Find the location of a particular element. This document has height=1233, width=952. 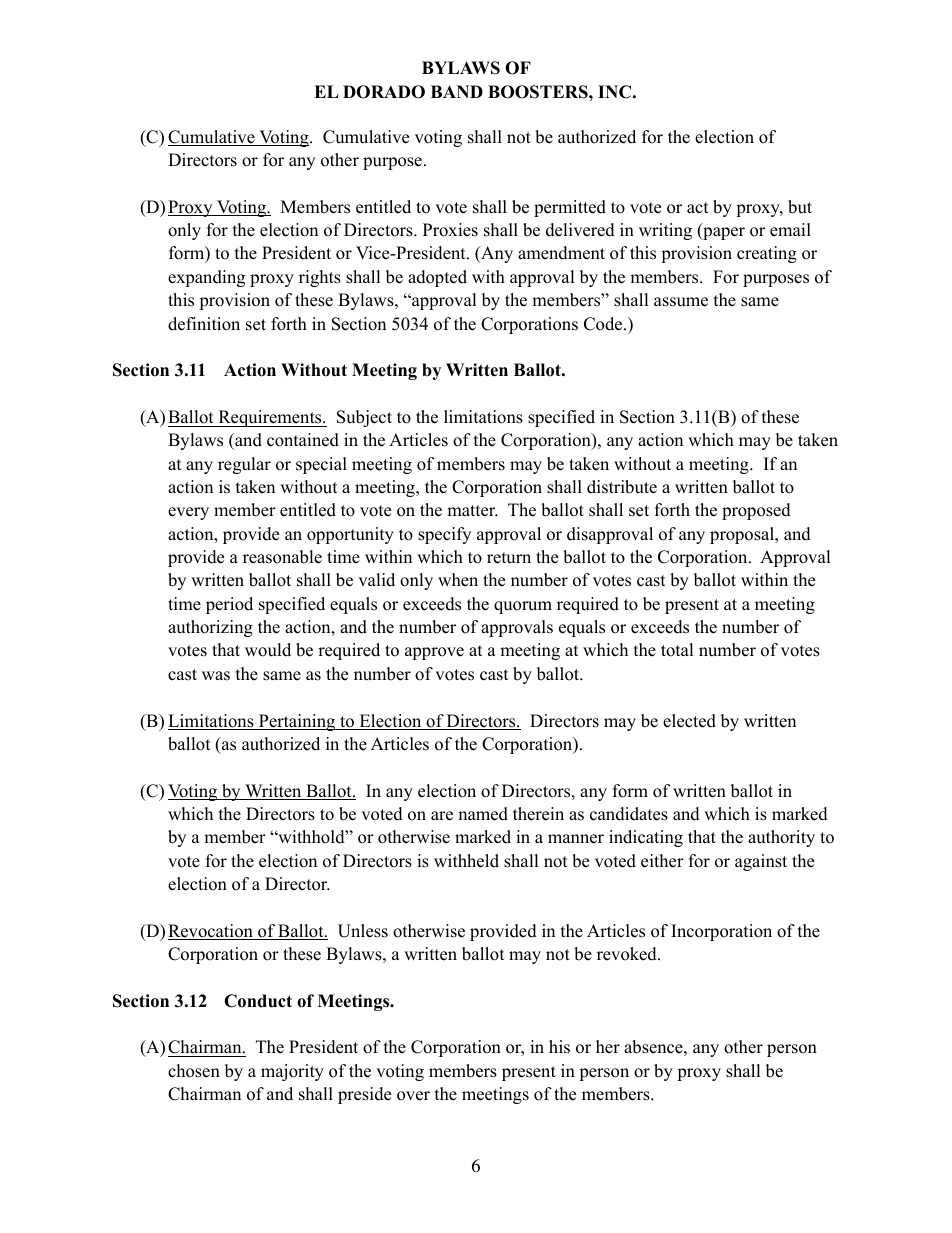

paper is located at coordinates (723, 233).
